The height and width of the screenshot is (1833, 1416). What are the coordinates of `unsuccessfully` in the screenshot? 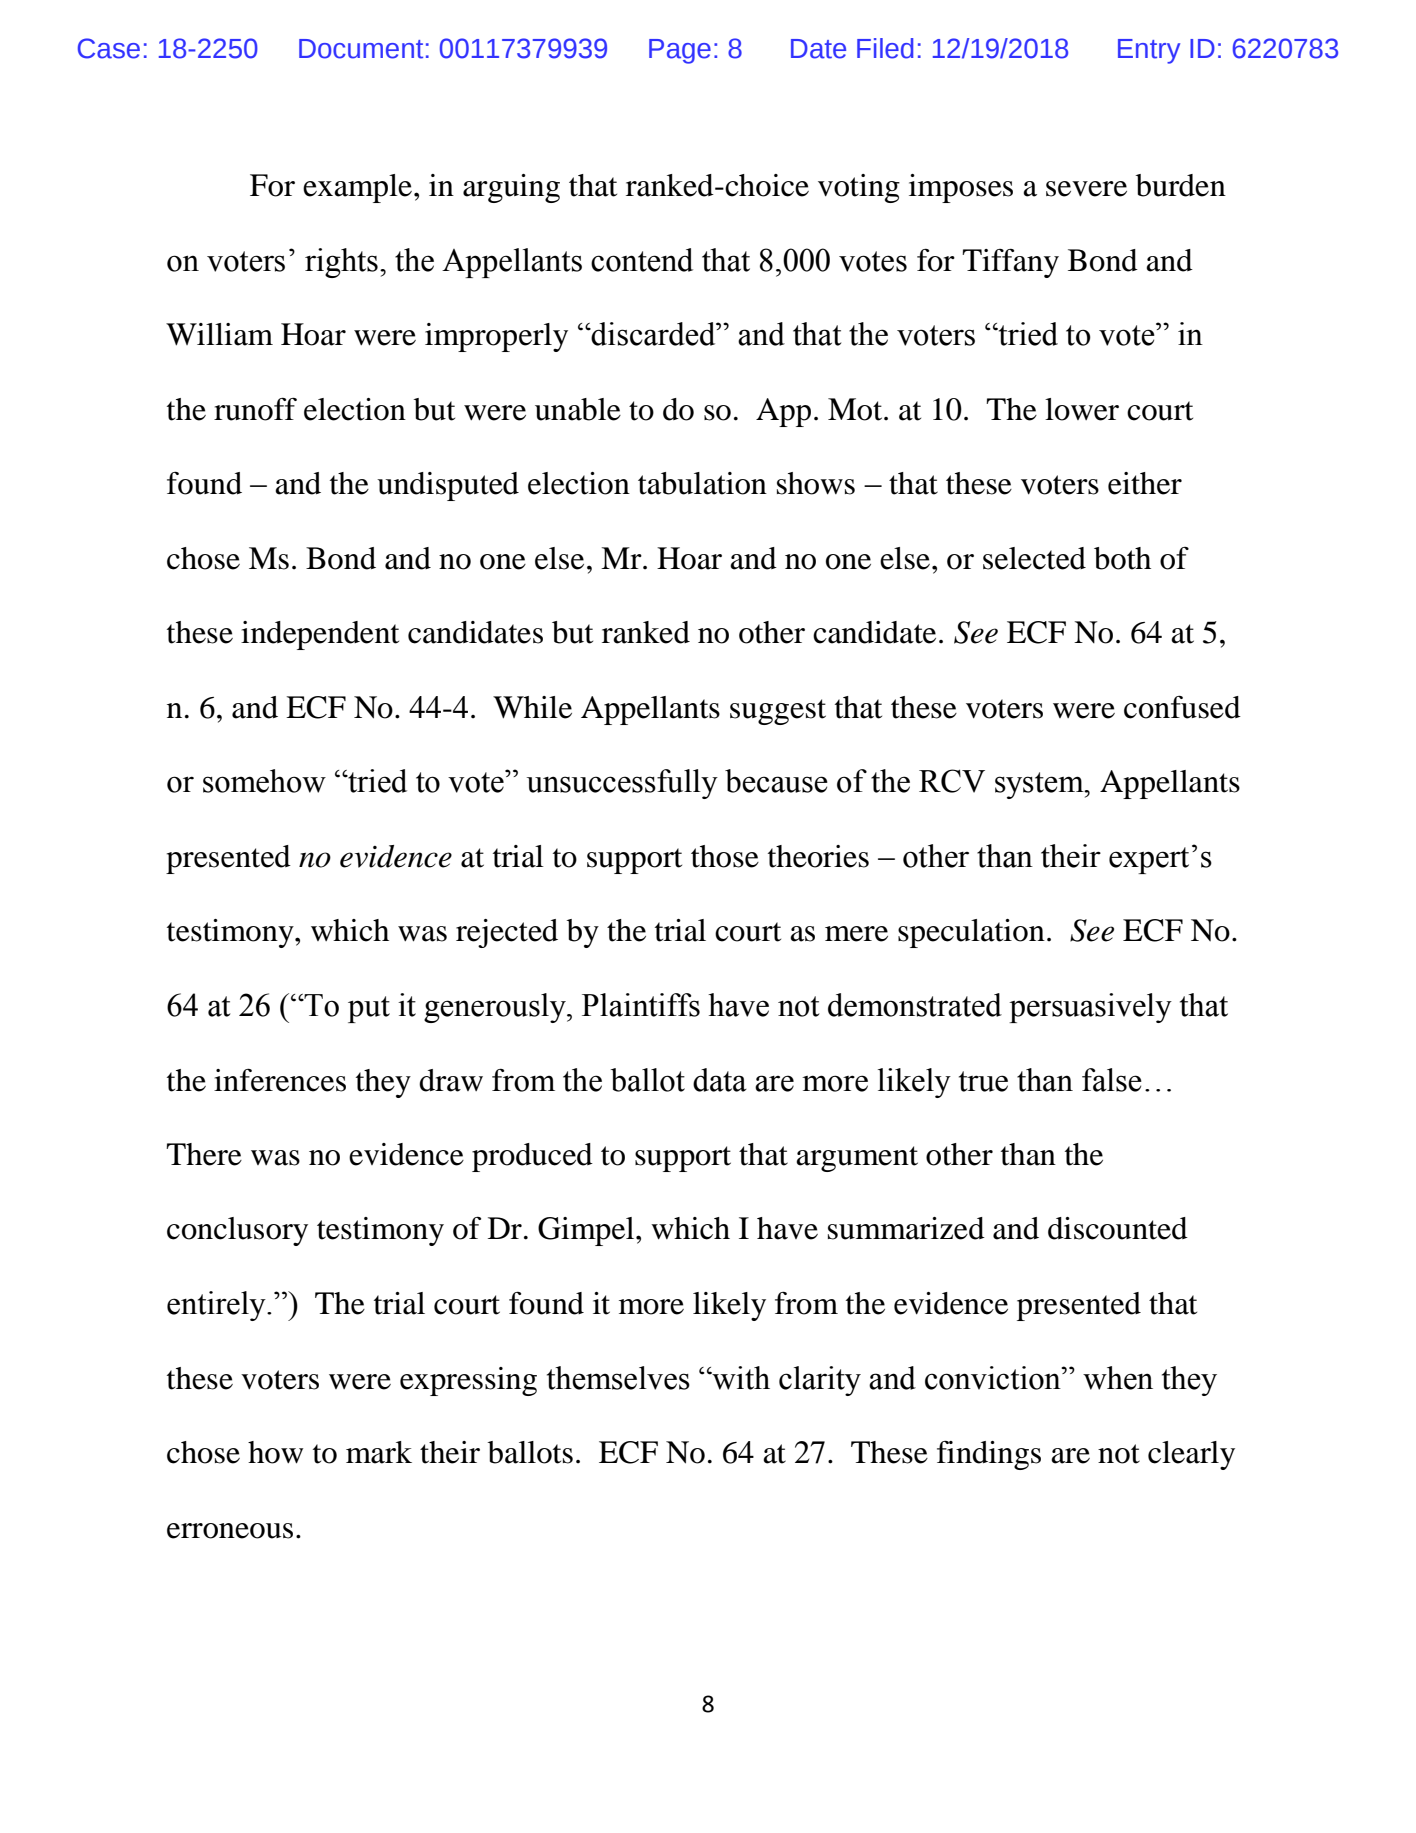 It's located at (622, 784).
